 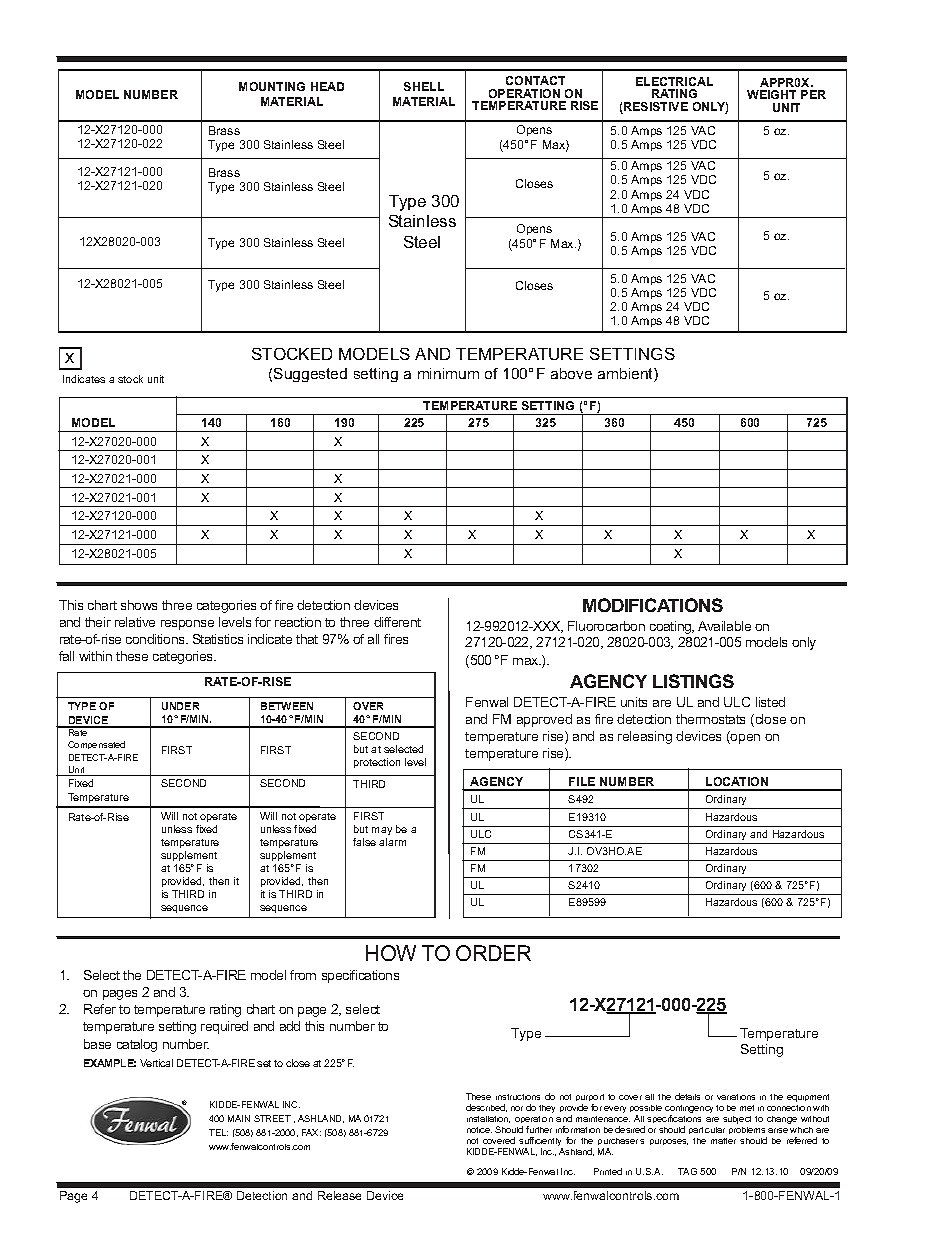 I want to click on alarm, so click(x=392, y=842).
